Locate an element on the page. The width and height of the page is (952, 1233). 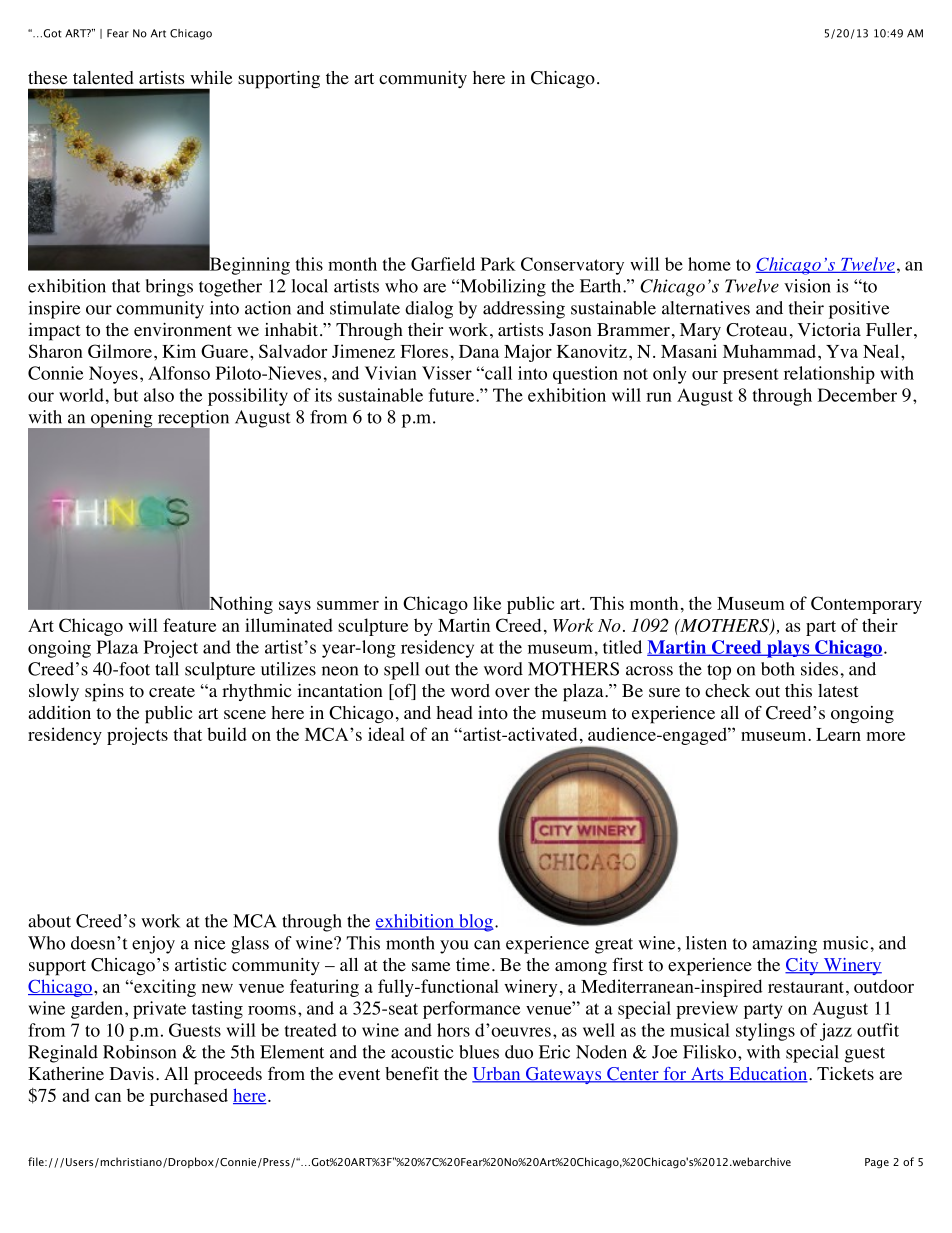
build is located at coordinates (227, 734).
